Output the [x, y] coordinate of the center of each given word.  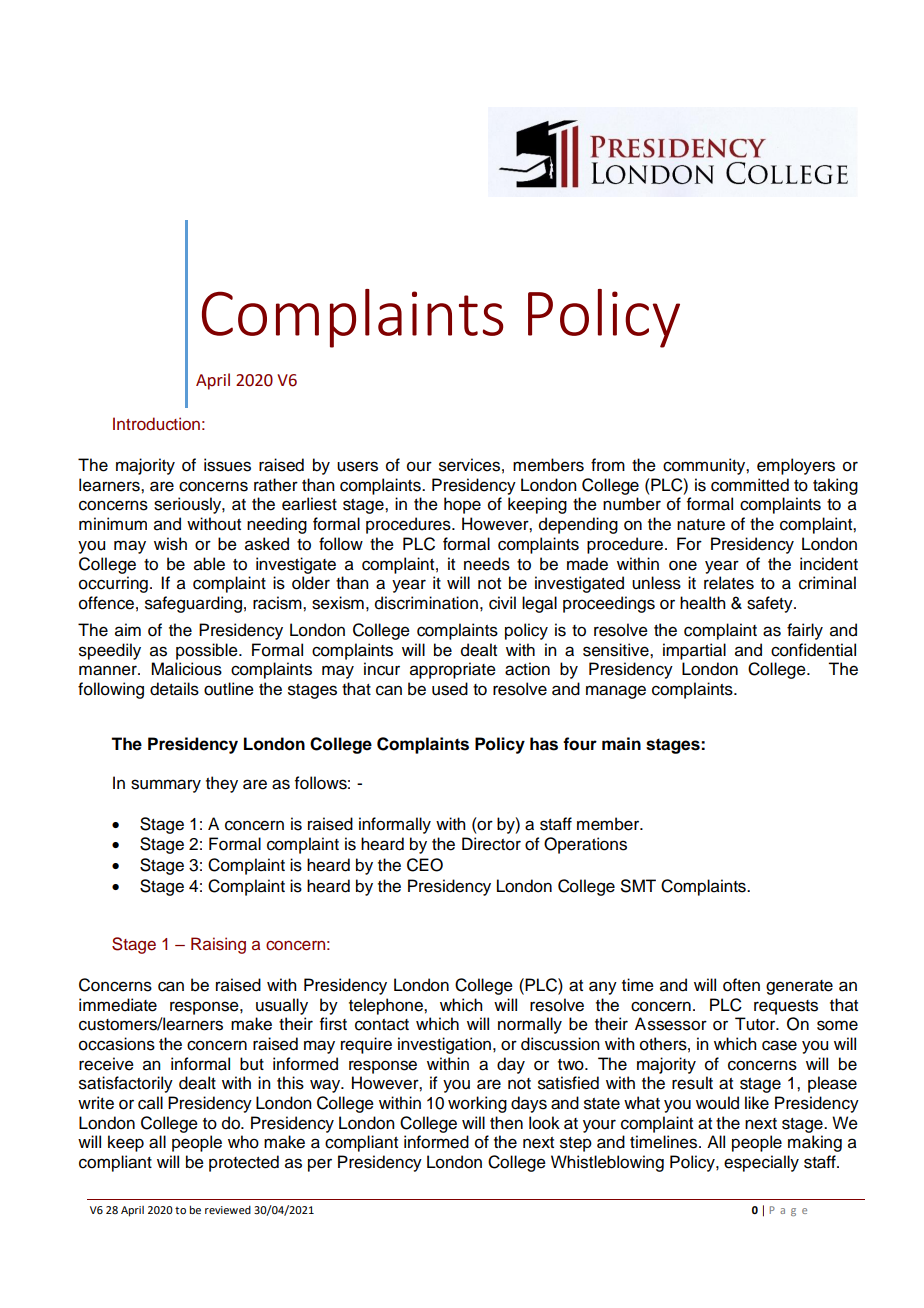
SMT [638, 886]
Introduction [156, 424]
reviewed [228, 1210]
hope [462, 505]
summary [166, 786]
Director [491, 844]
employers [796, 466]
